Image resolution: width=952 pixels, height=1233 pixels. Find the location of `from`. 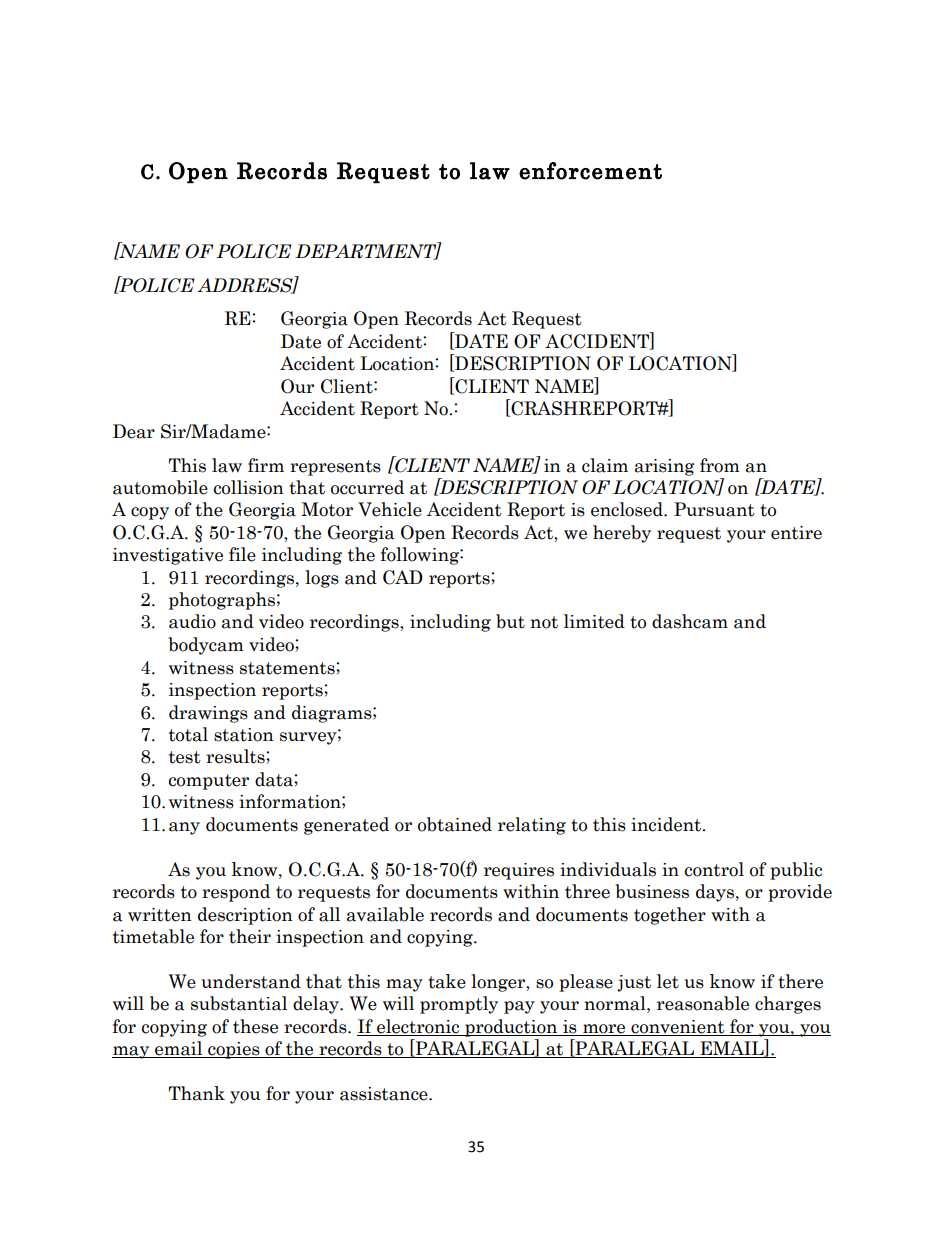

from is located at coordinates (720, 465).
